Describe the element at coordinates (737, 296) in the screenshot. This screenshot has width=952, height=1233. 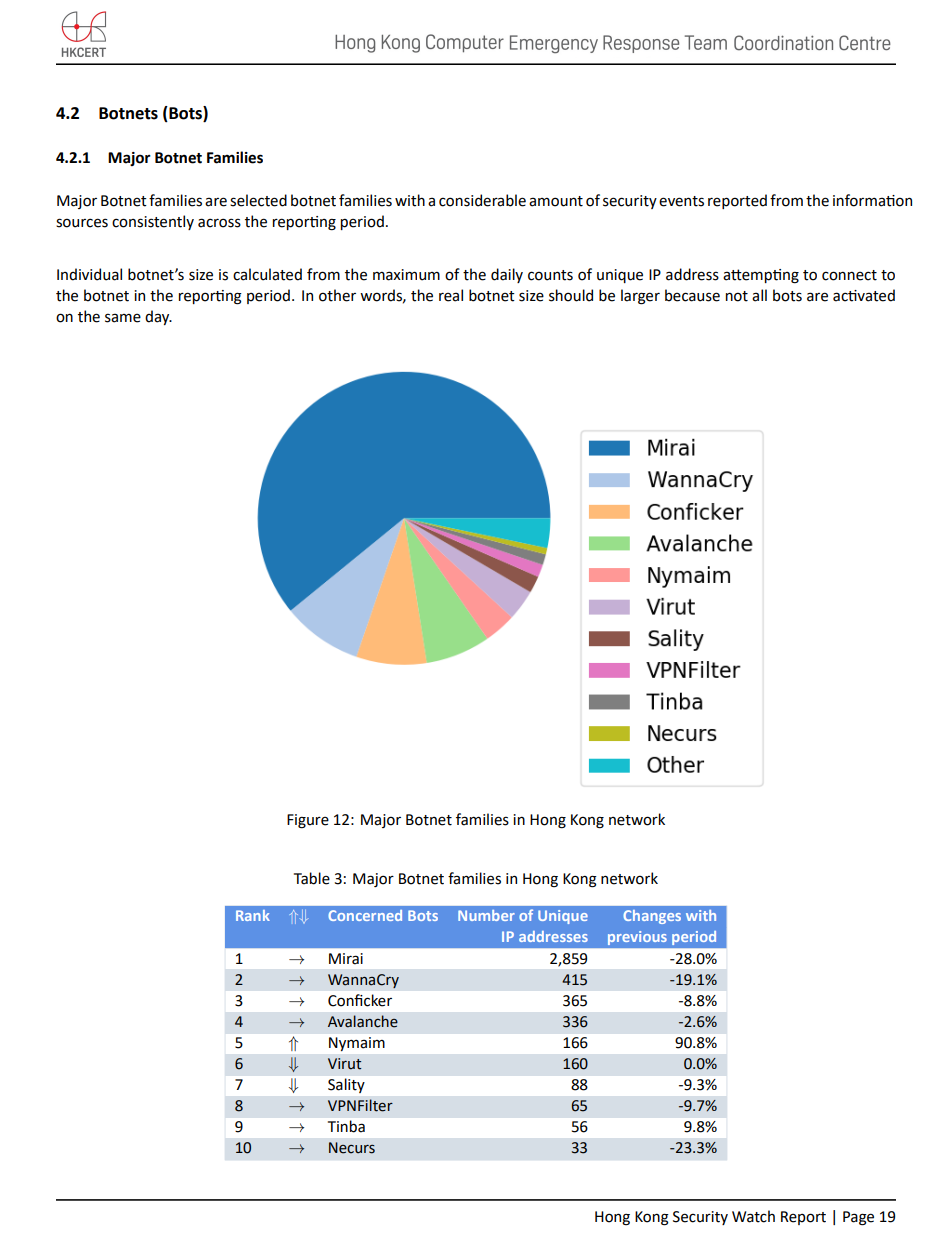
I see `not` at that location.
